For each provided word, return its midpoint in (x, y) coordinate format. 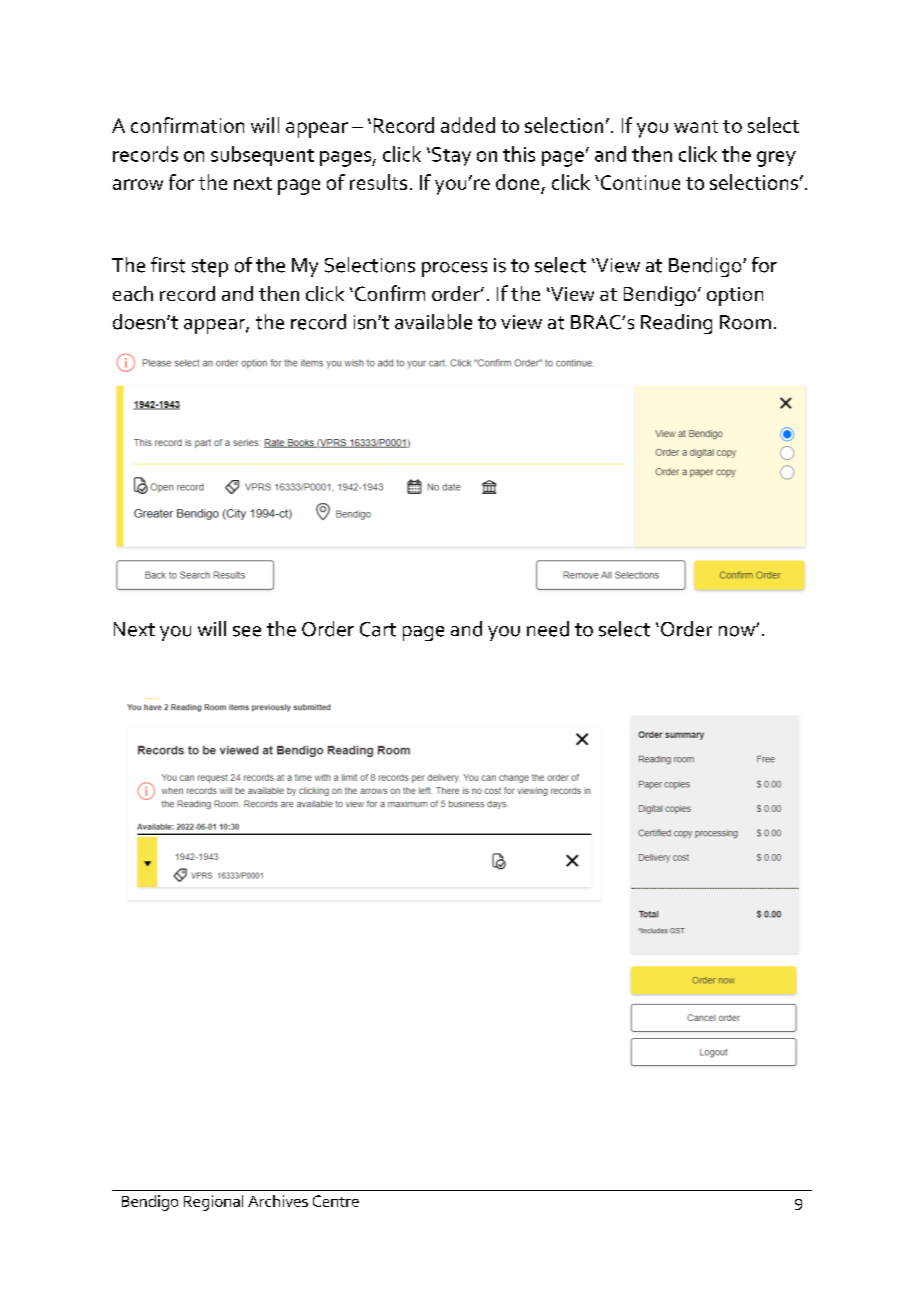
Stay (451, 156)
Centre (336, 1201)
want (696, 126)
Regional (213, 1203)
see (247, 631)
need (548, 629)
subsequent (262, 156)
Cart (378, 629)
